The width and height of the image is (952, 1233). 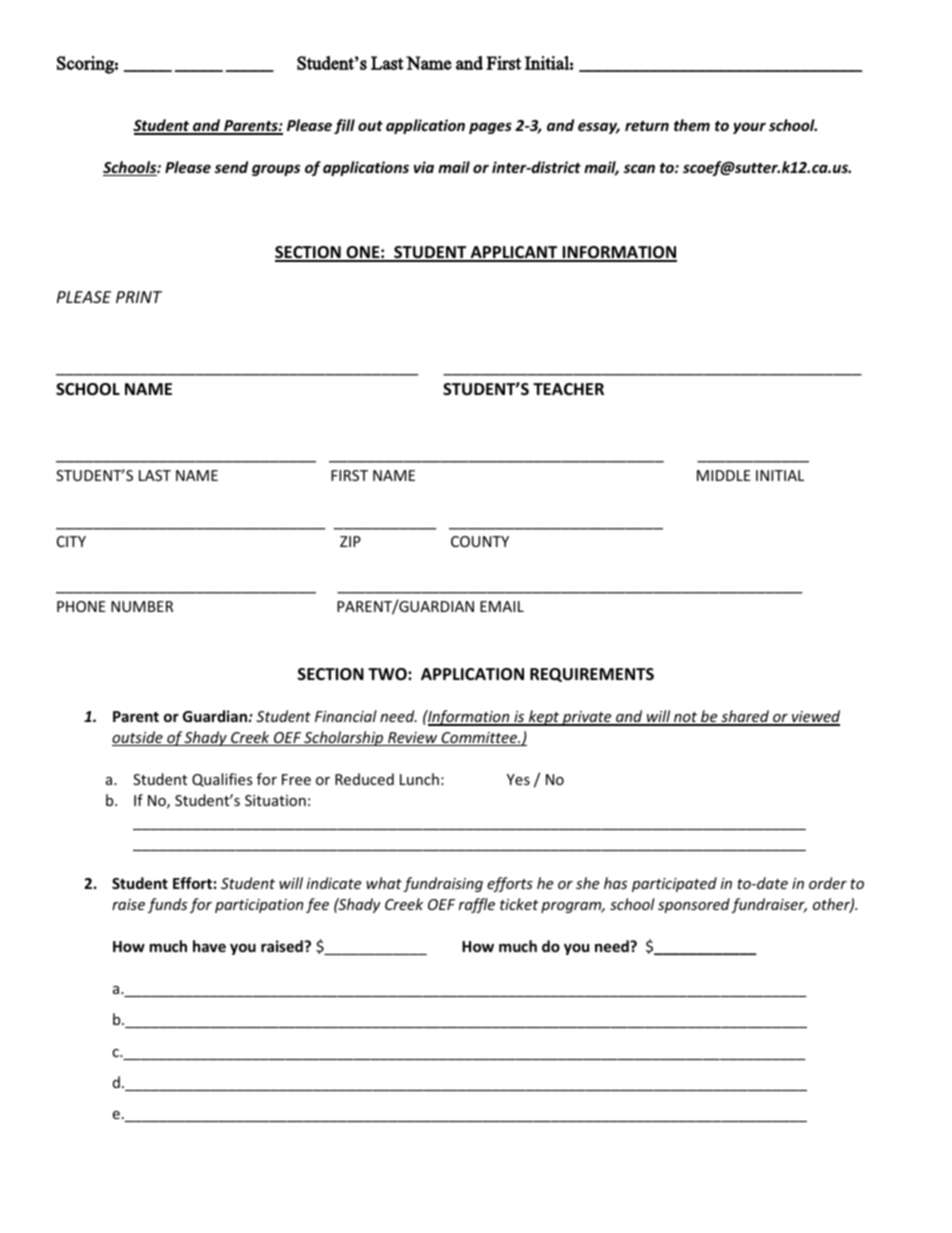 What do you see at coordinates (480, 541) in the image?
I see `COUNTY` at bounding box center [480, 541].
